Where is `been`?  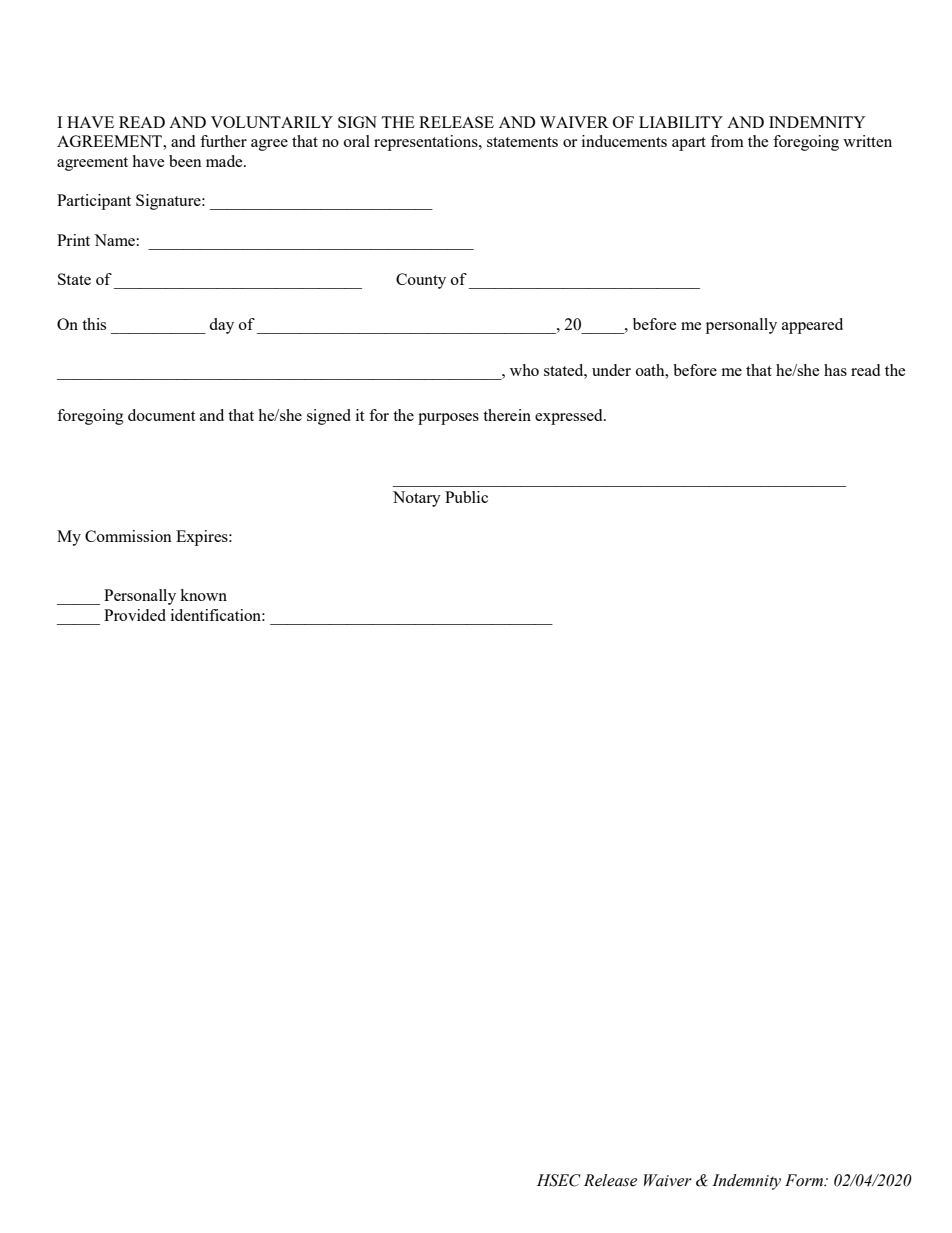
been is located at coordinates (185, 161).
